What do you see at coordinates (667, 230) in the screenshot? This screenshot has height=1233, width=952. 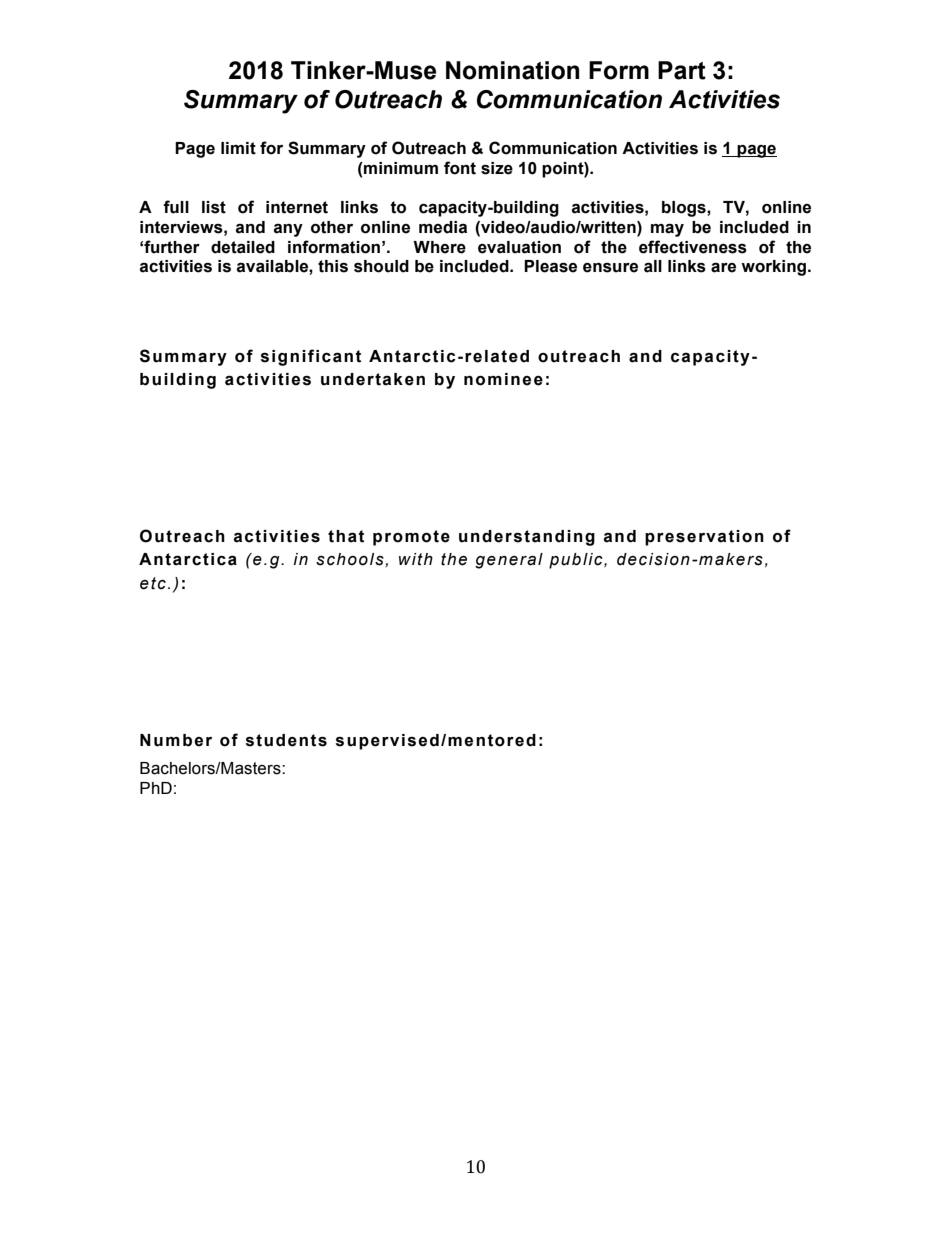 I see `may` at bounding box center [667, 230].
